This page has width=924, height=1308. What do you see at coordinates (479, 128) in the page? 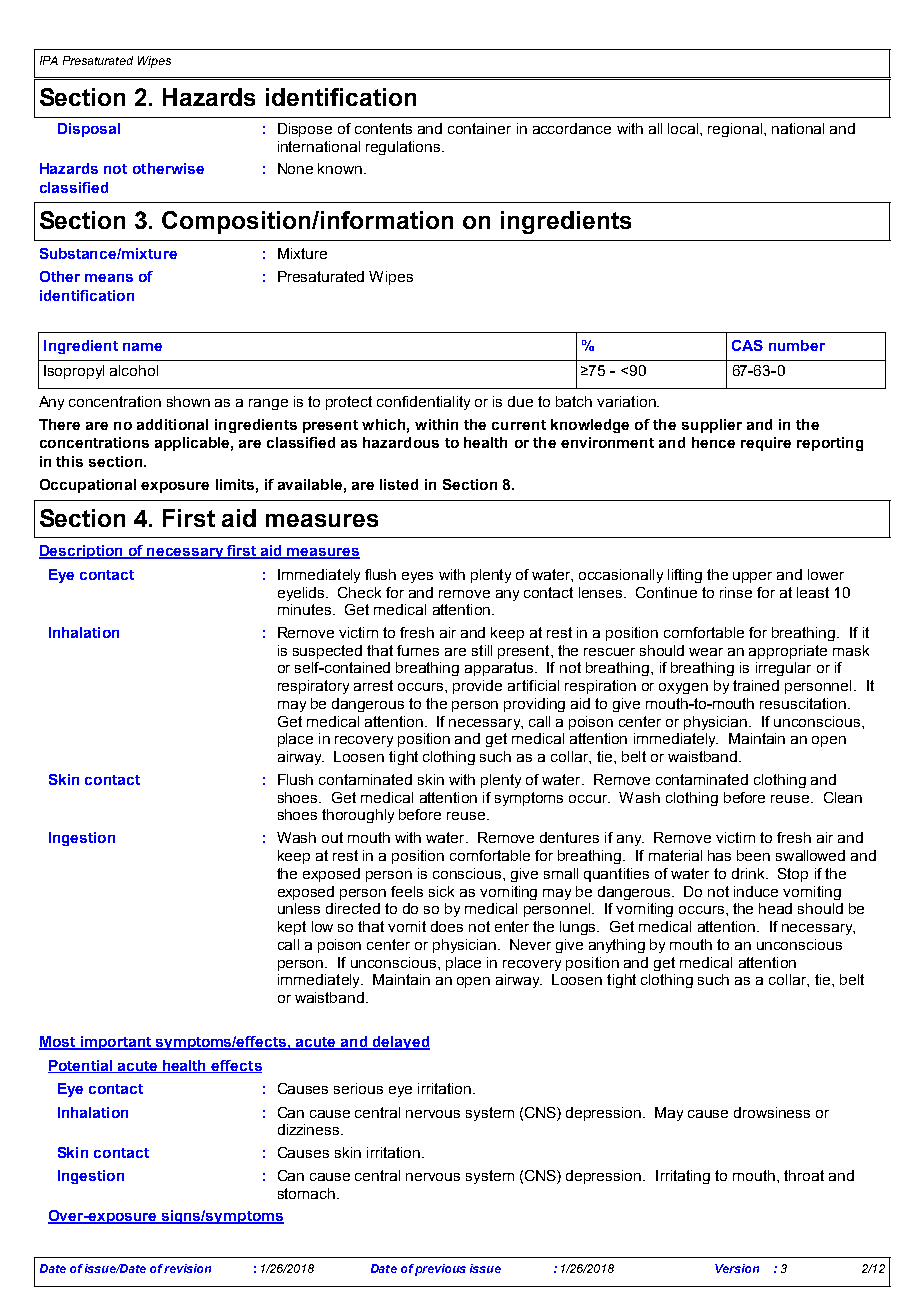
I see `container` at bounding box center [479, 128].
